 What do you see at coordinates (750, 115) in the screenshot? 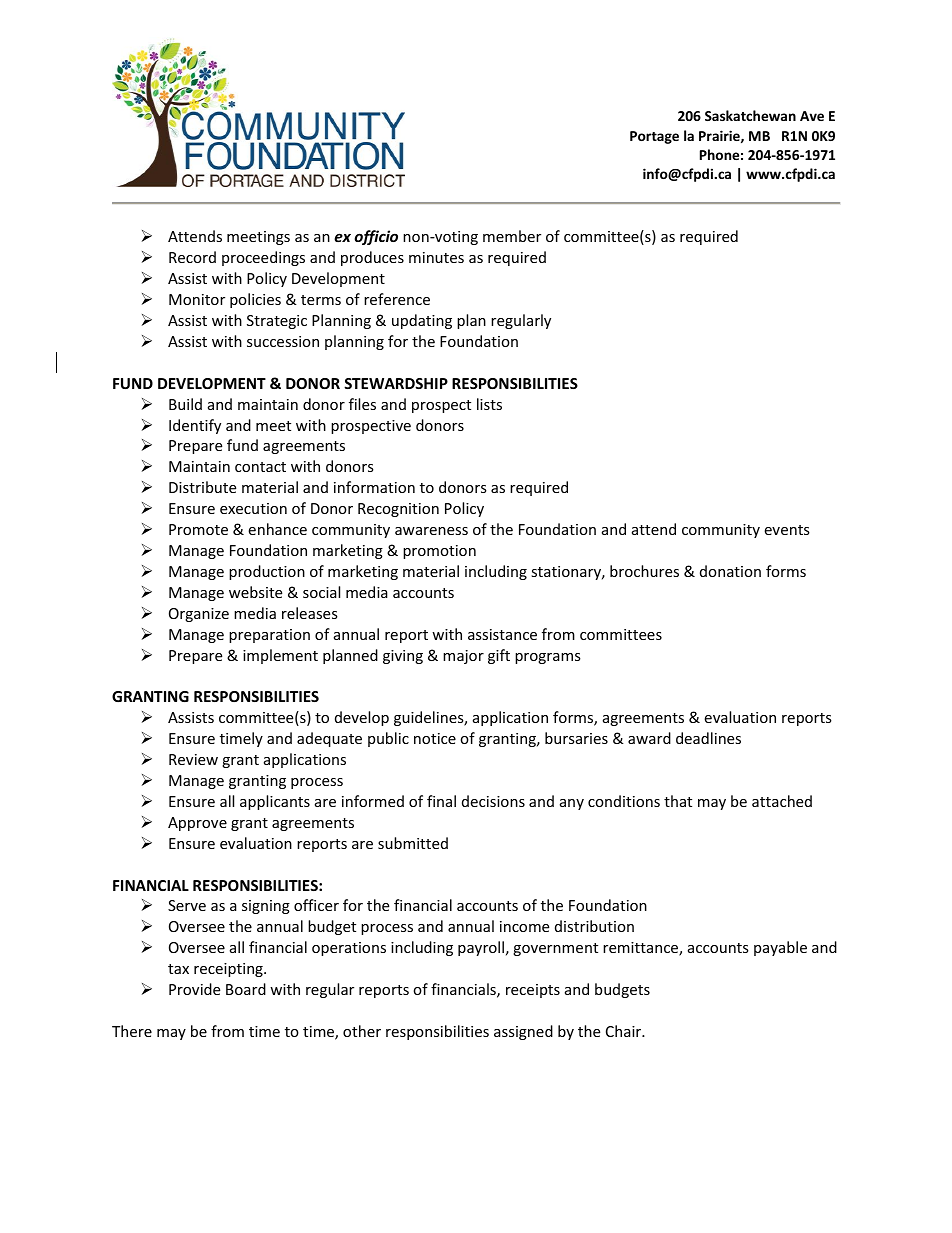
I see `Saskatchewan` at bounding box center [750, 115].
